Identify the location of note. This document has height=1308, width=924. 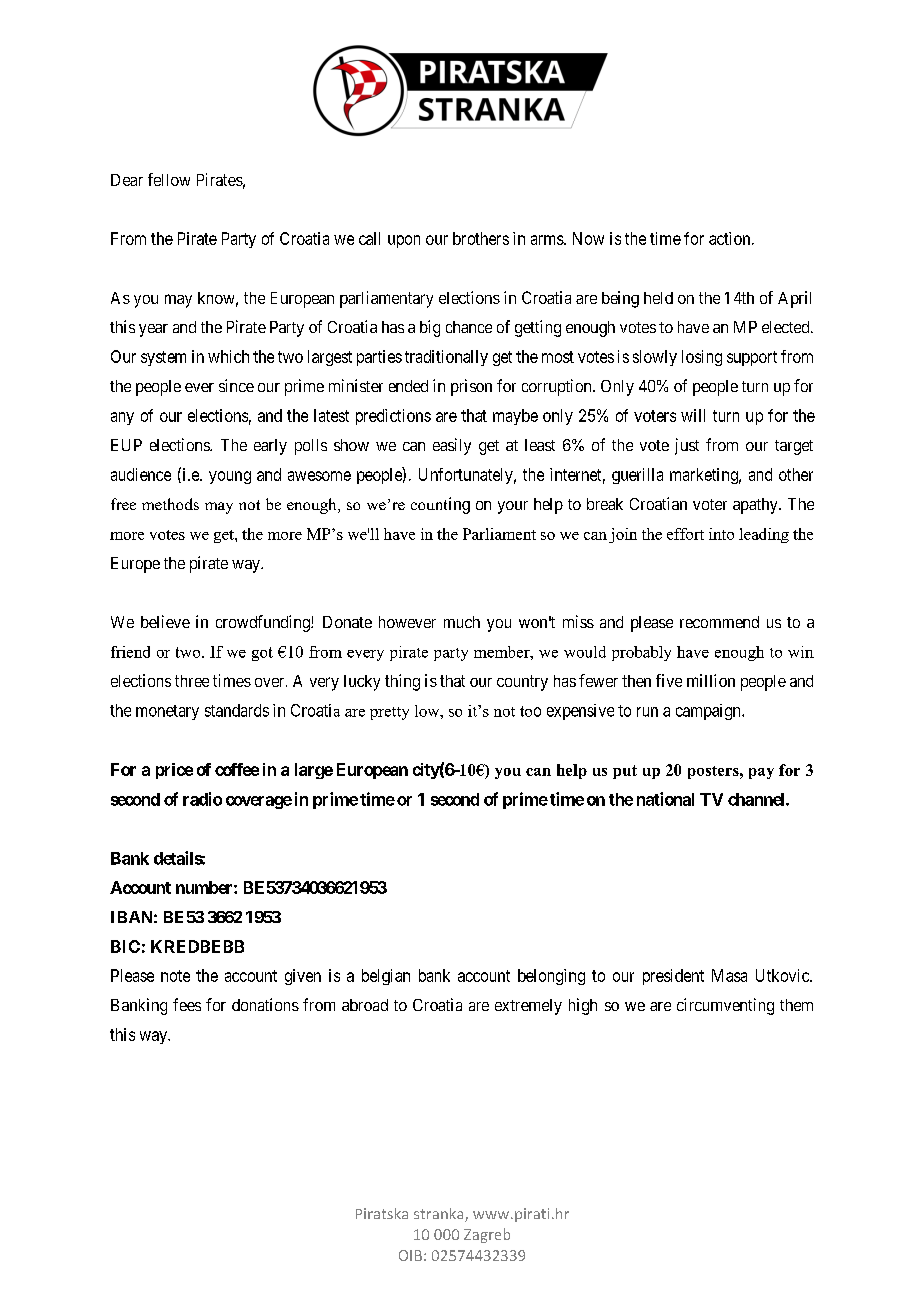
(175, 976).
